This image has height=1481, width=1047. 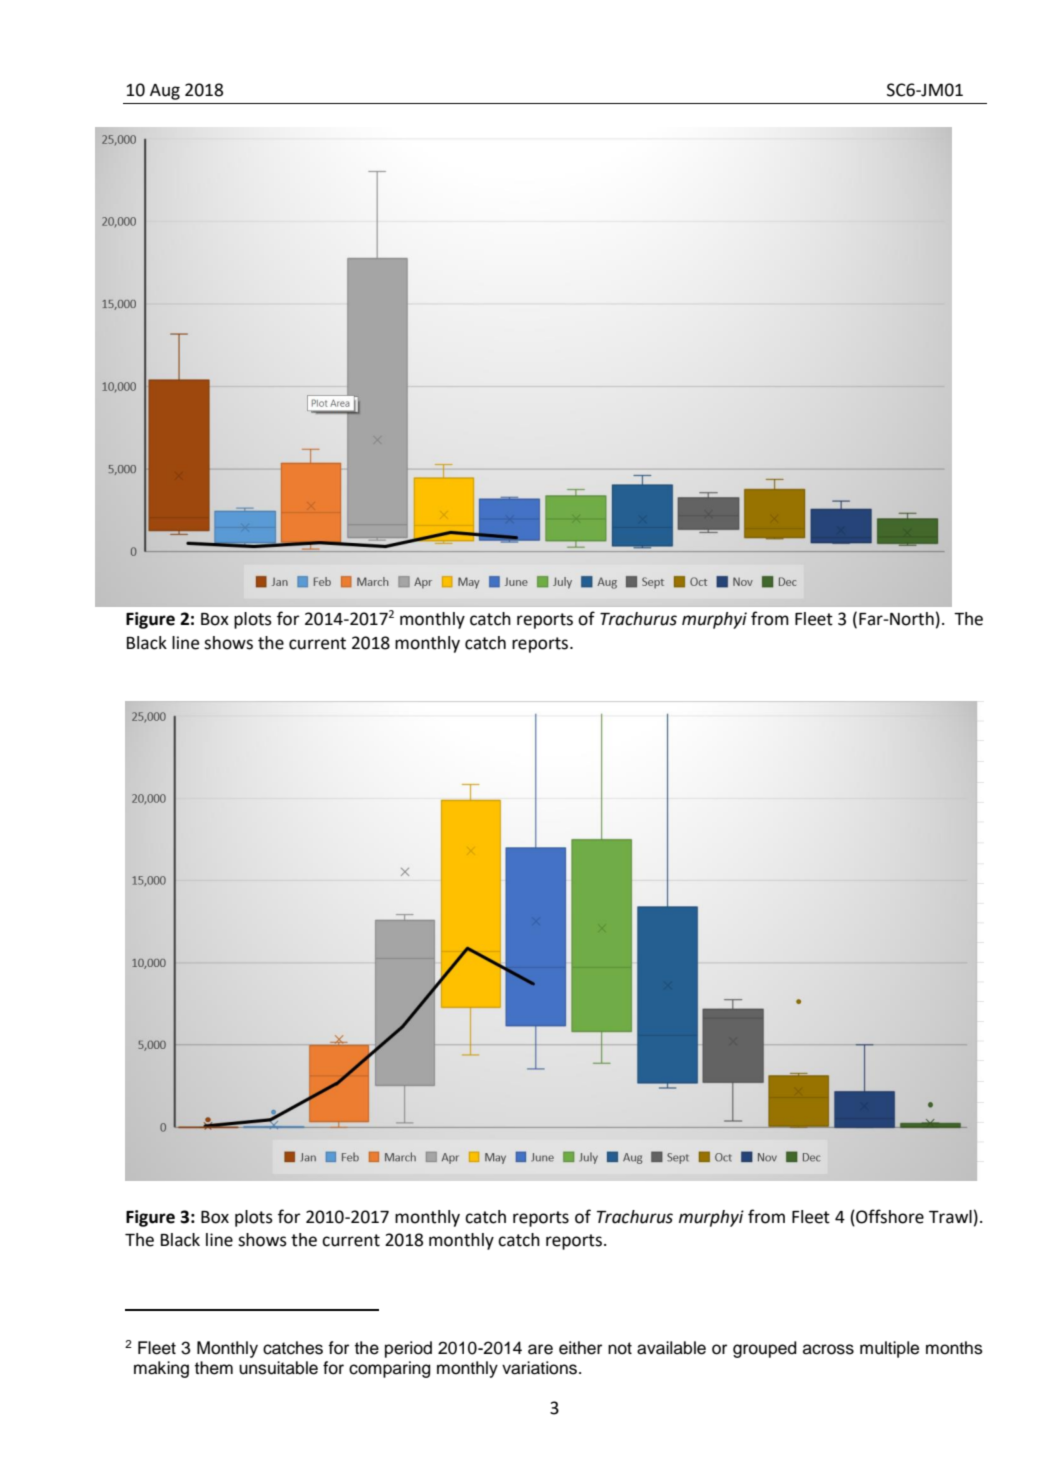 I want to click on multiple, so click(x=889, y=1349).
